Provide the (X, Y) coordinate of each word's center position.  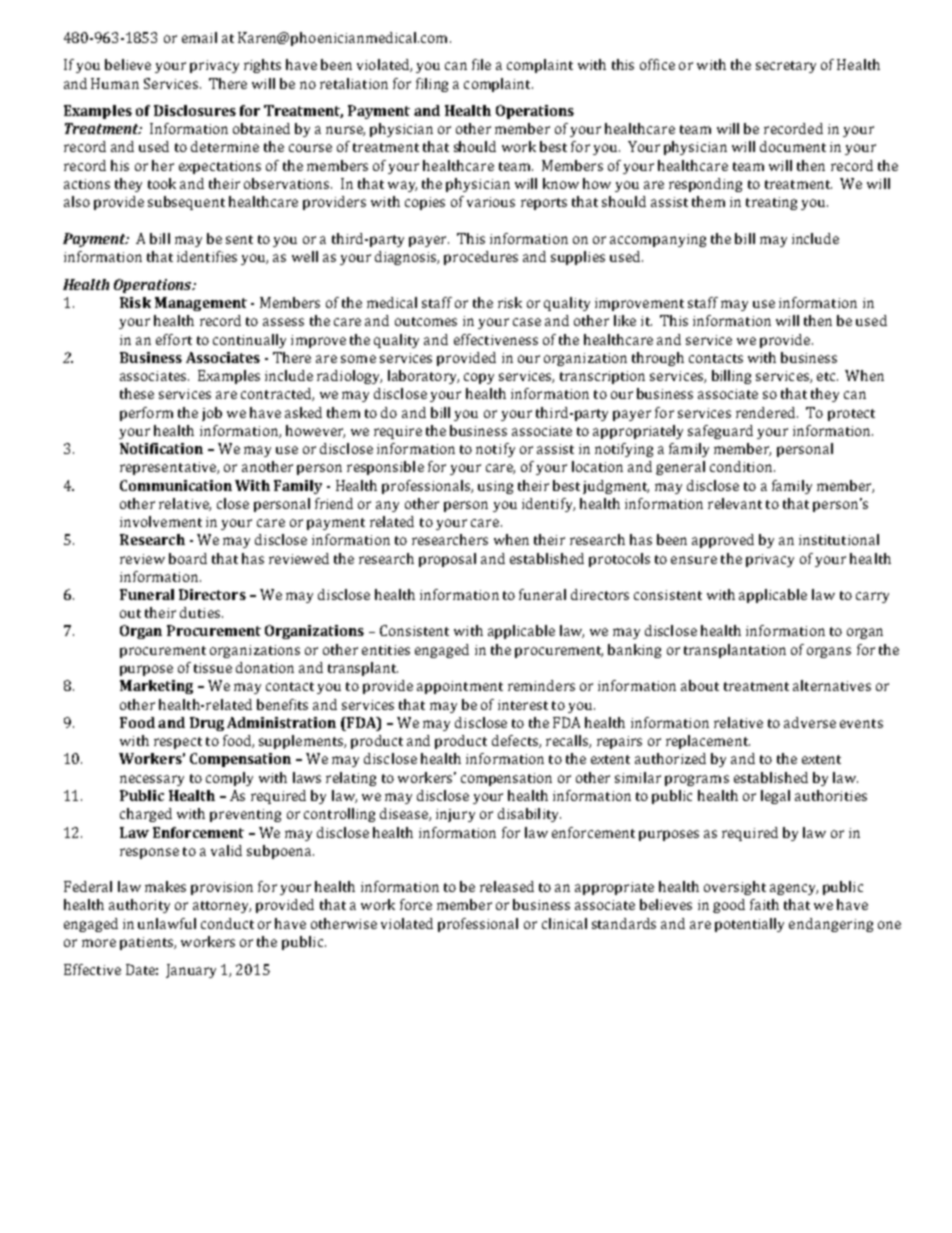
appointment (460, 687)
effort (174, 339)
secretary (786, 67)
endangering (831, 925)
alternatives (832, 685)
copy (479, 378)
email (199, 37)
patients (147, 943)
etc (827, 376)
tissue (213, 668)
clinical (564, 923)
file (481, 64)
